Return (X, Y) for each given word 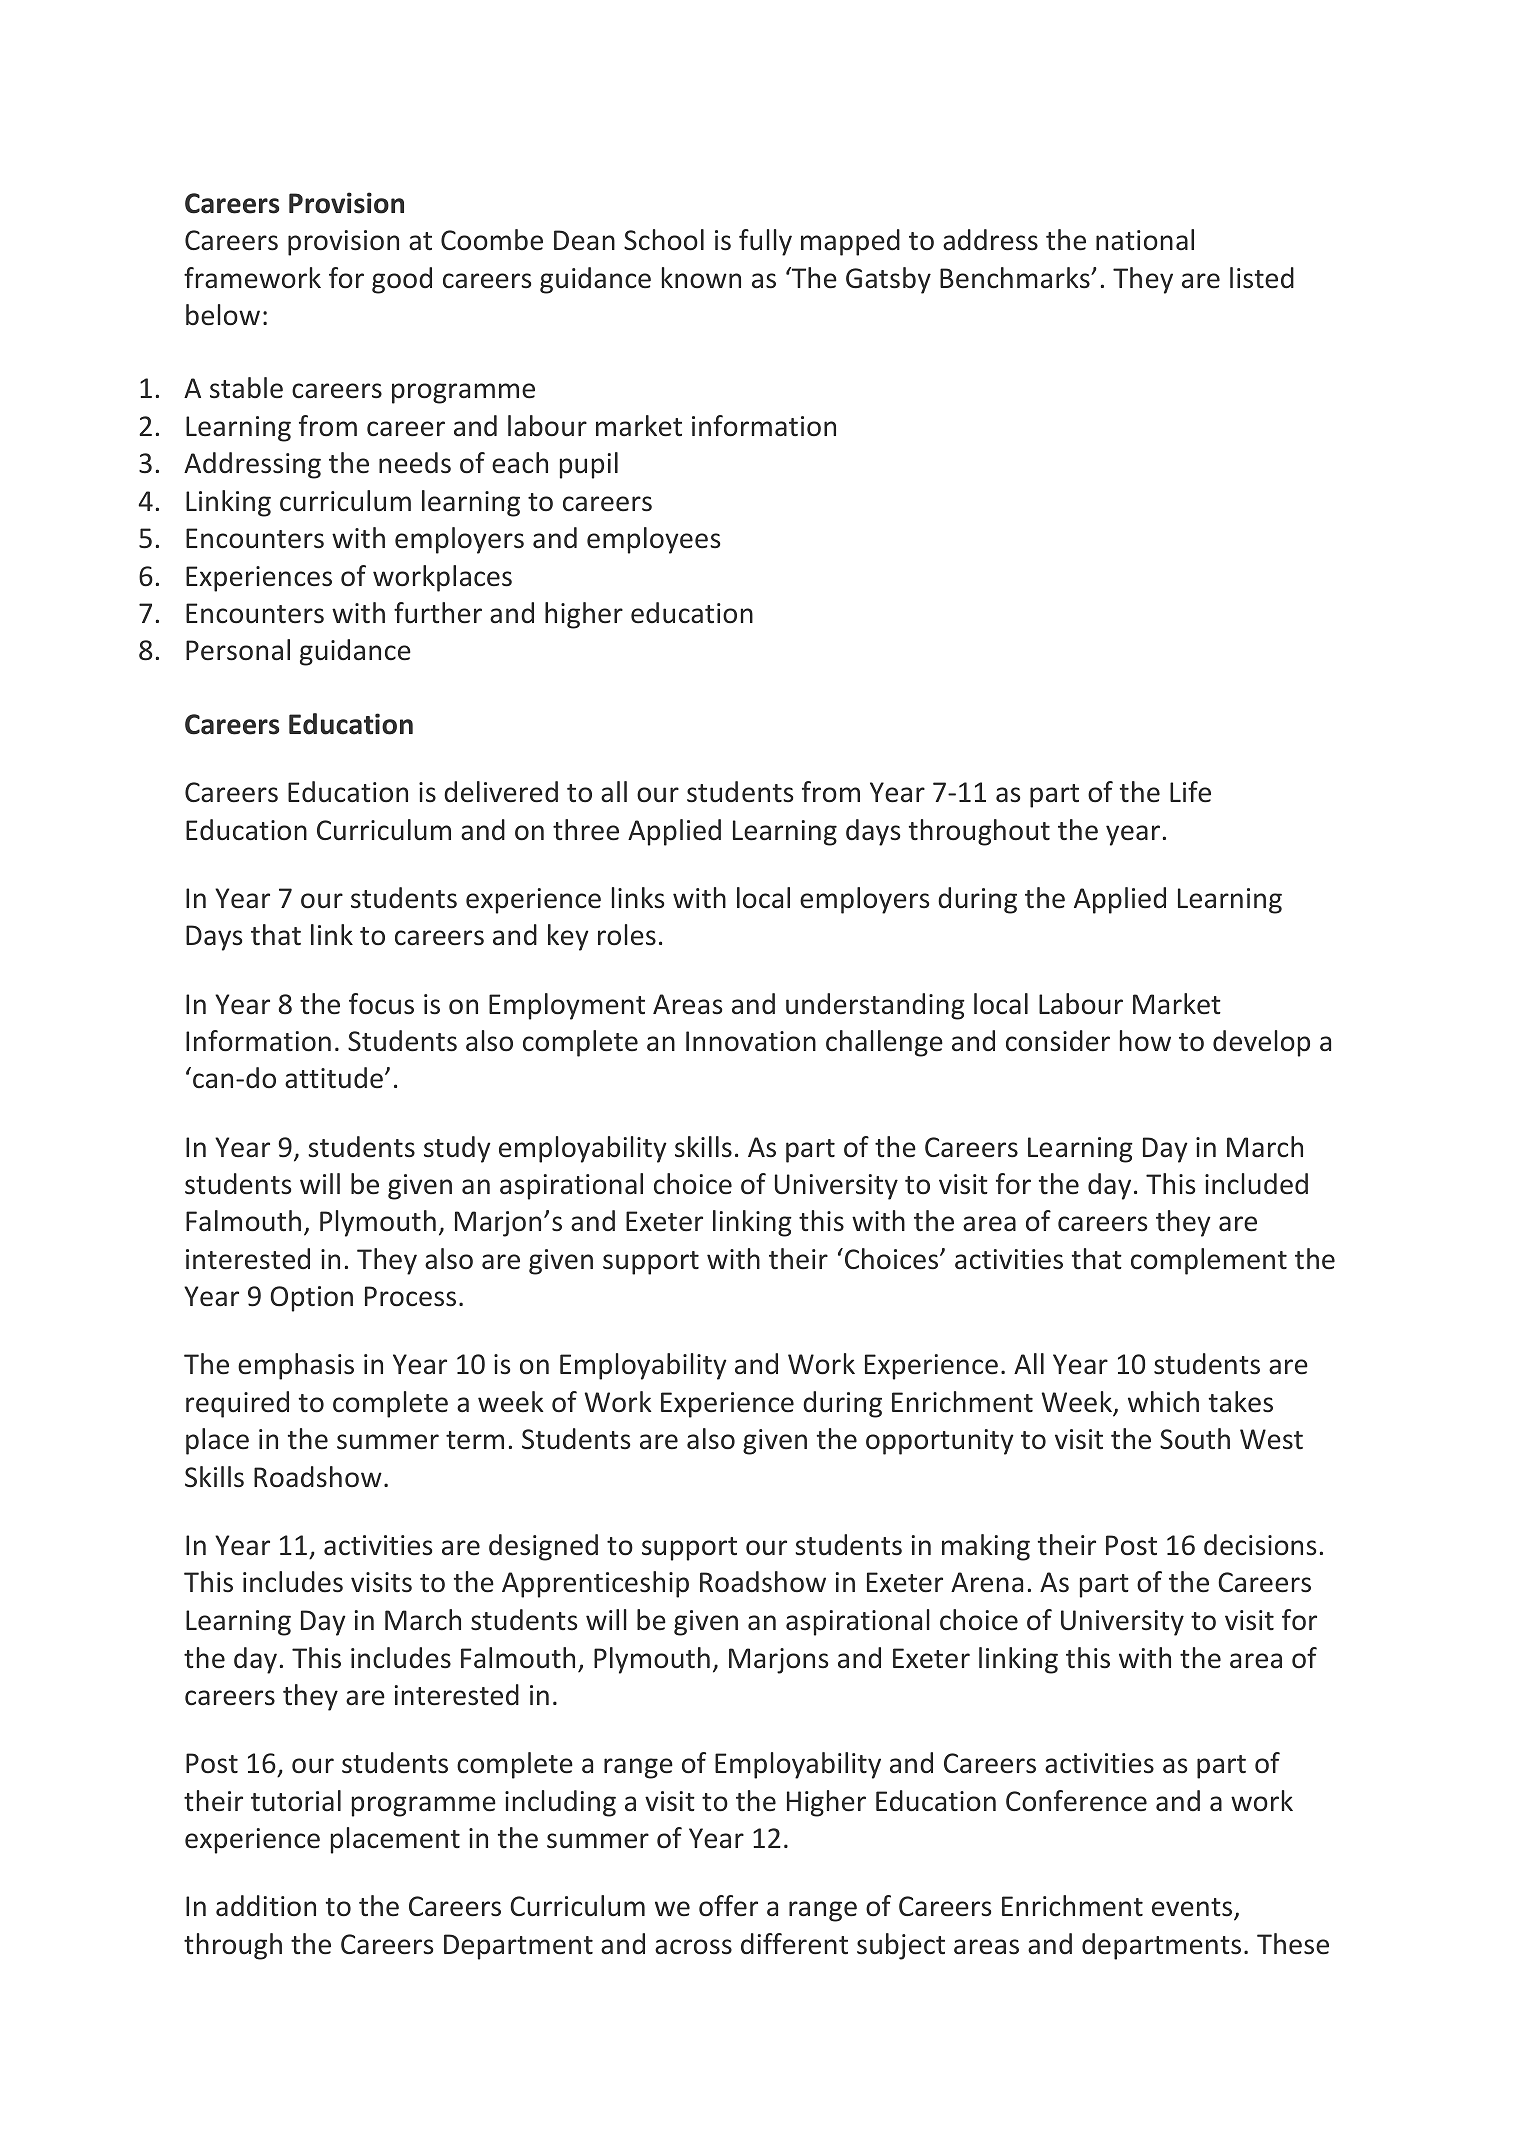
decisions (1260, 1545)
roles (627, 935)
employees (653, 540)
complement (1209, 1261)
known (701, 278)
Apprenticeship (595, 1584)
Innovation (751, 1041)
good (402, 280)
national (1145, 240)
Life (1190, 792)
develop (1261, 1043)
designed (543, 1547)
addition (266, 1906)
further (438, 613)
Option (311, 1299)
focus (381, 1004)
